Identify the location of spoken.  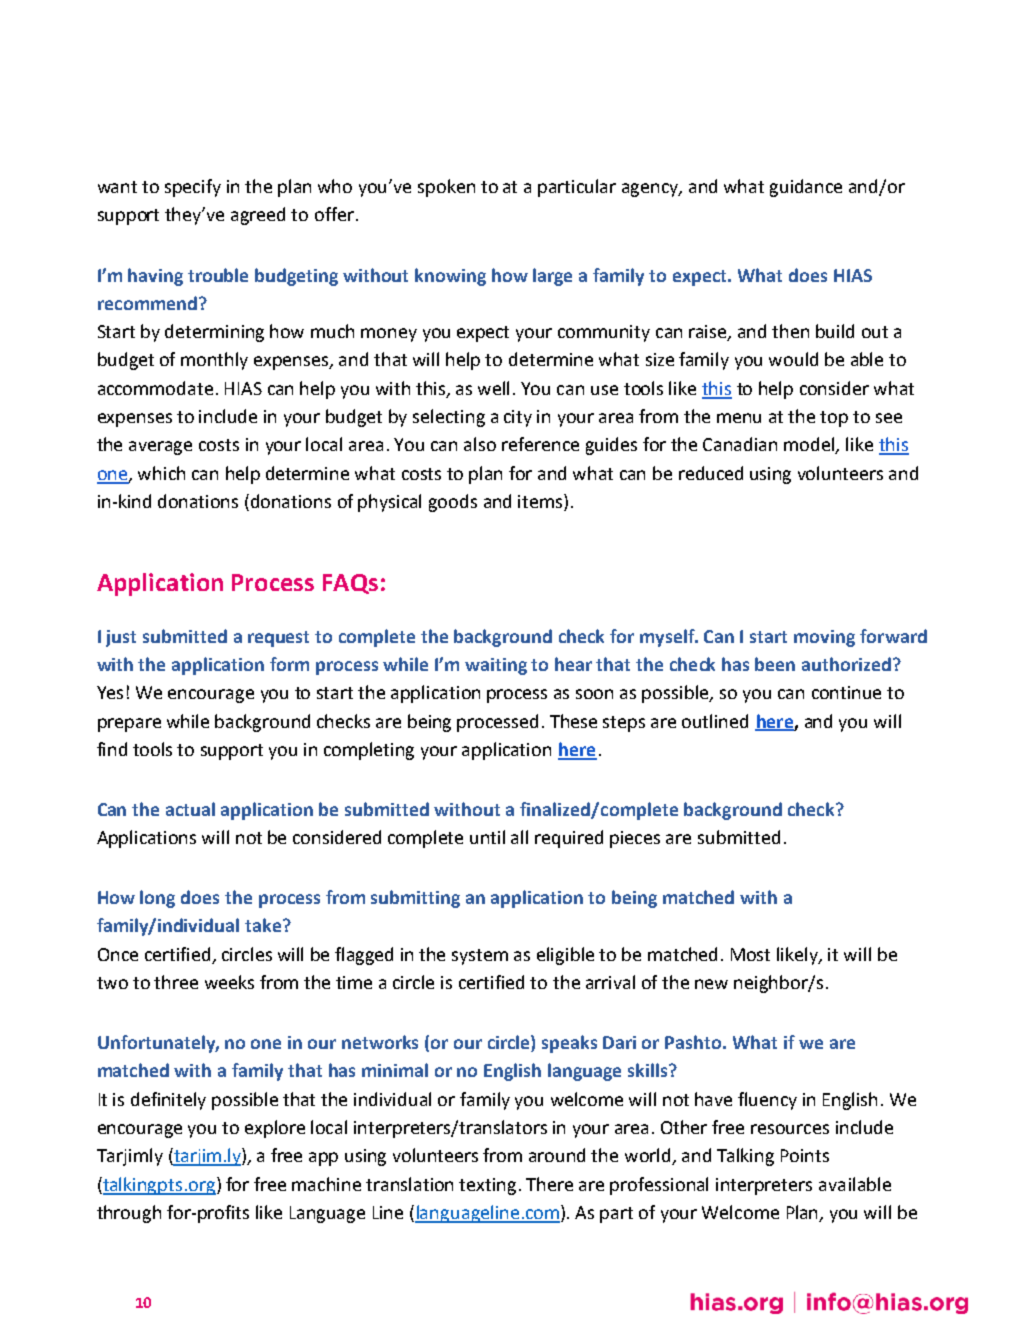
(446, 188).
